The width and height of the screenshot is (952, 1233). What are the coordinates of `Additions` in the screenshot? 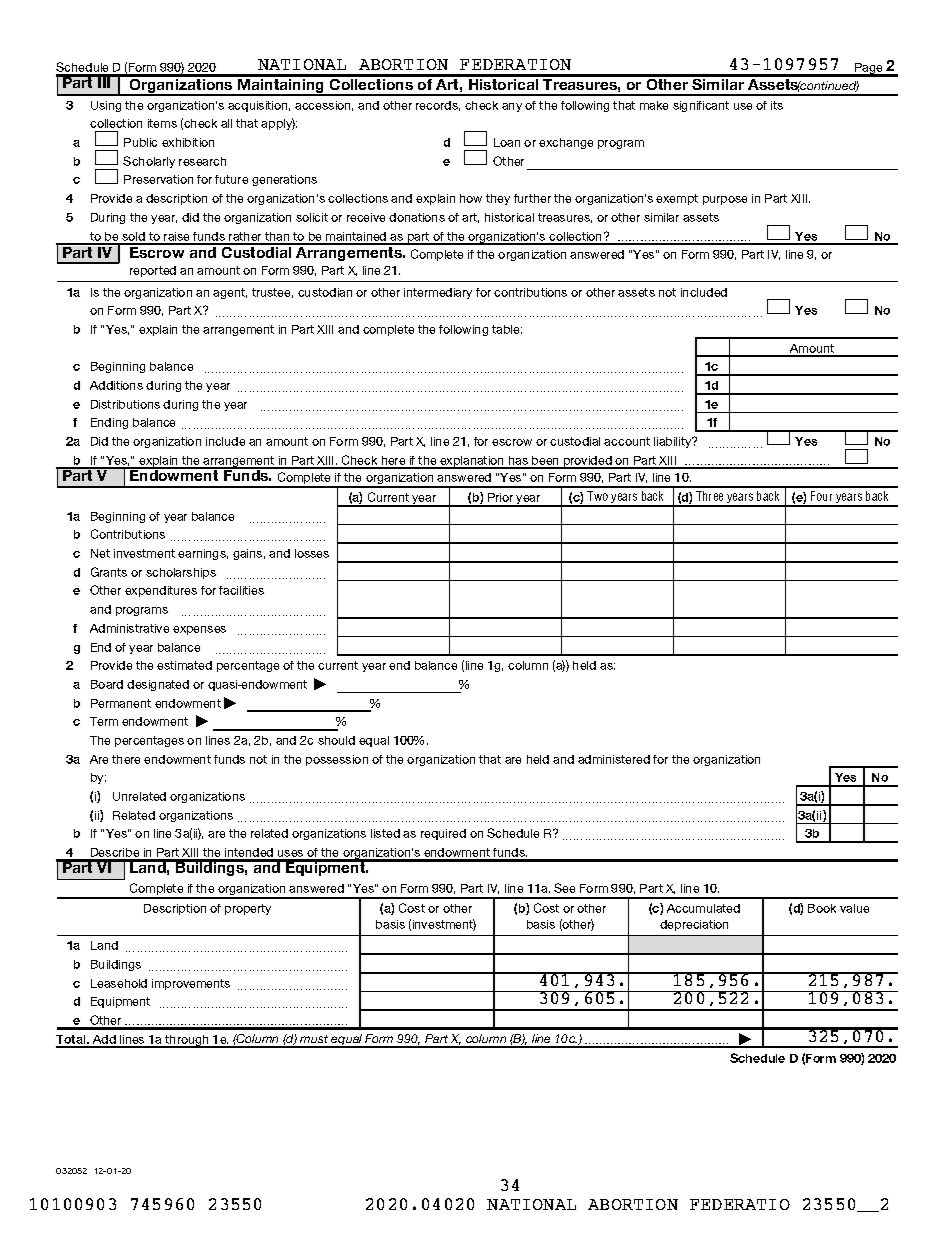 It's located at (116, 385).
